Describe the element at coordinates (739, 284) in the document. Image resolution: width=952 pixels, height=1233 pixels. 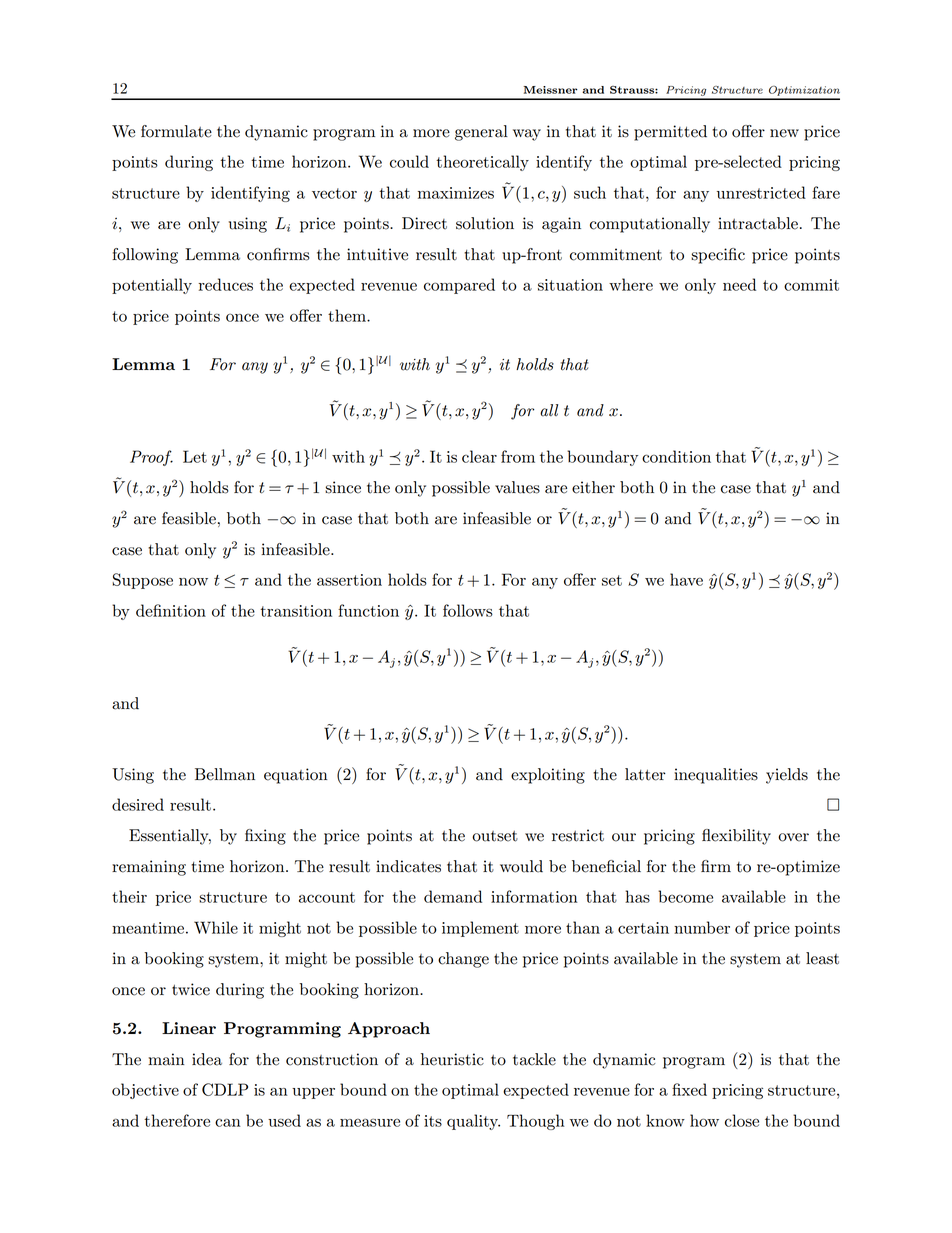
I see `need` at that location.
